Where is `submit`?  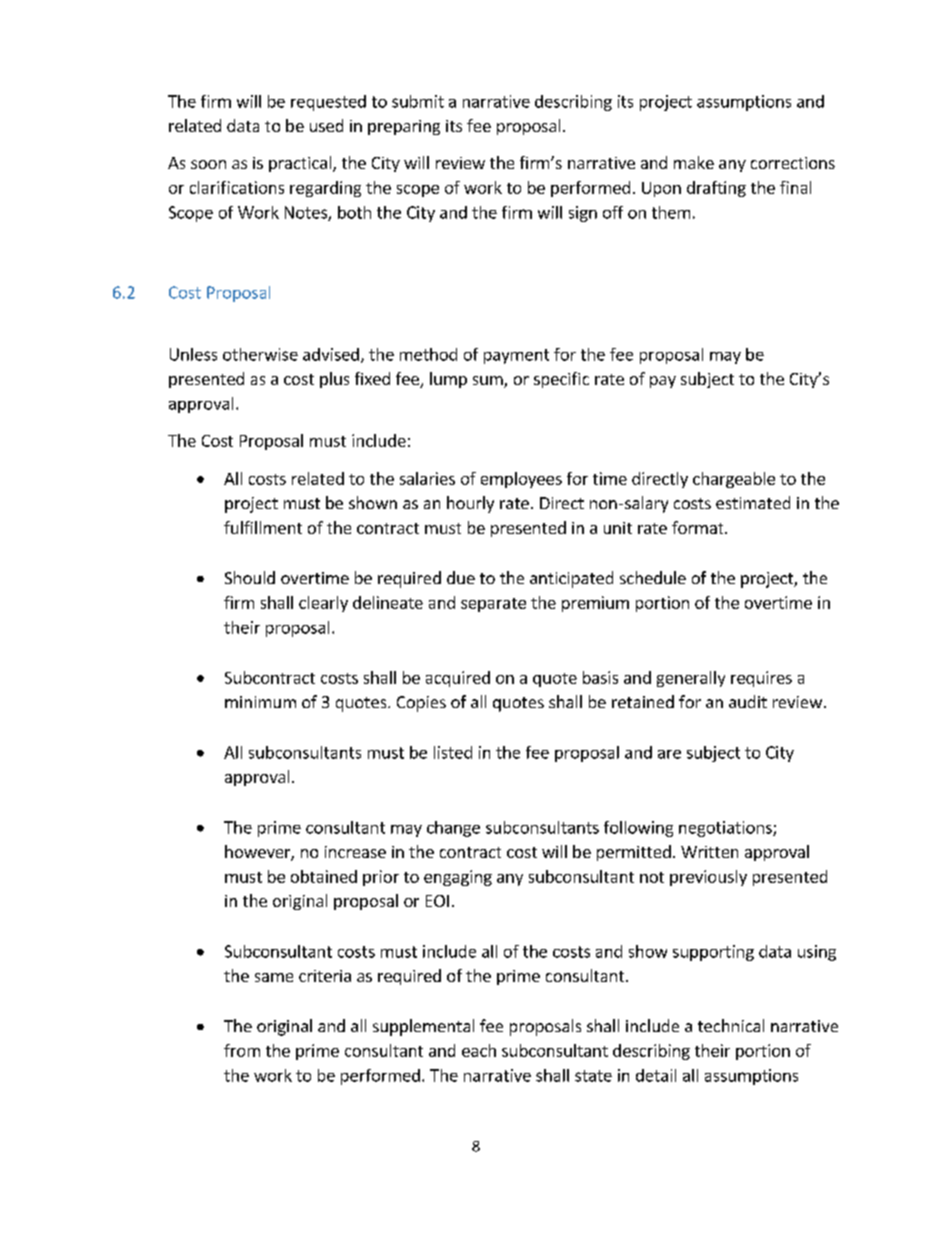
submit is located at coordinates (418, 101).
